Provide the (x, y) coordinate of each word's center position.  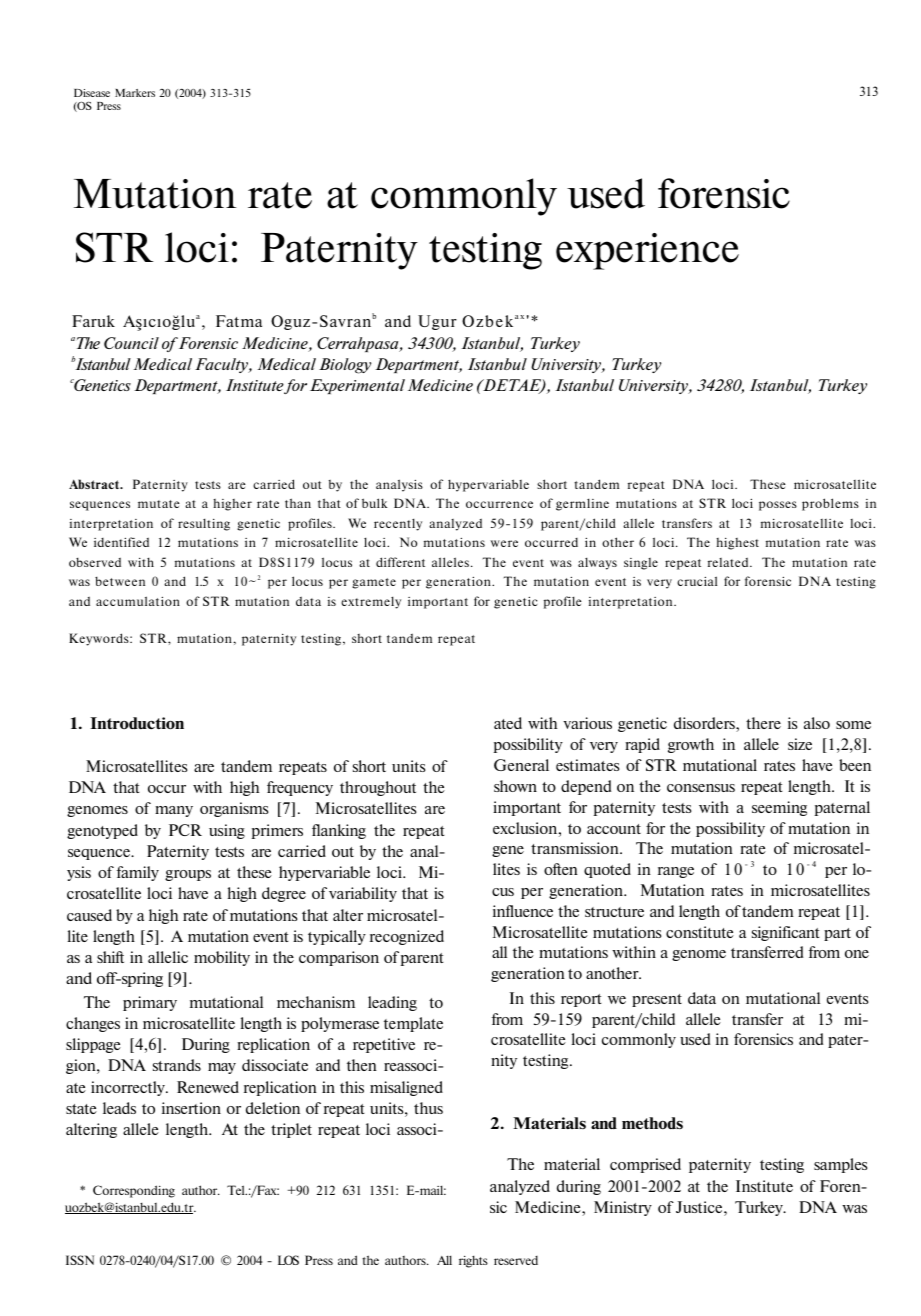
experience (647, 251)
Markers (135, 93)
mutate (159, 504)
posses (778, 506)
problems (830, 504)
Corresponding (134, 1191)
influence (523, 911)
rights (473, 1262)
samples (841, 1165)
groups (188, 875)
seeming (779, 808)
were (504, 543)
